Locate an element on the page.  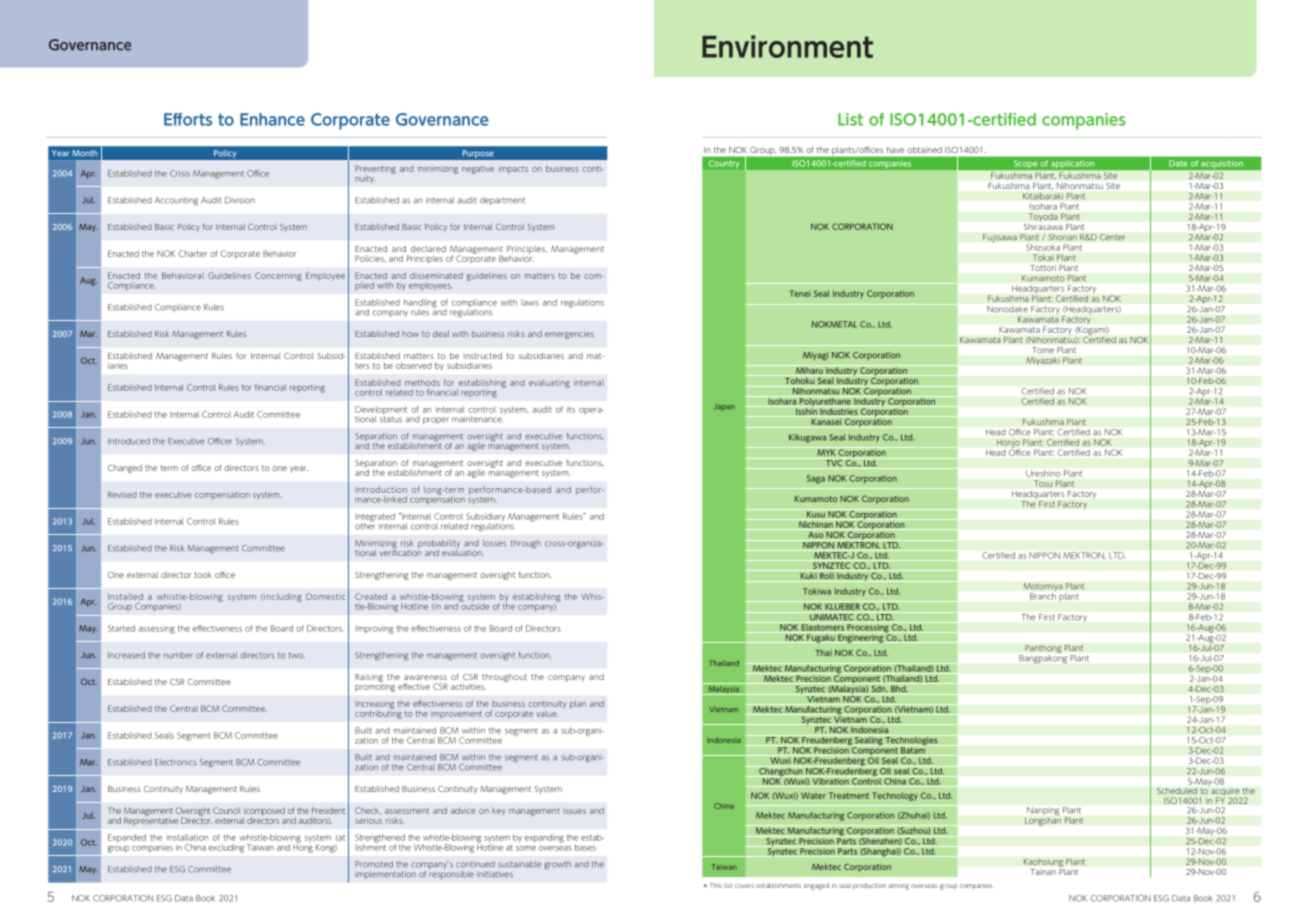
value is located at coordinates (547, 714).
